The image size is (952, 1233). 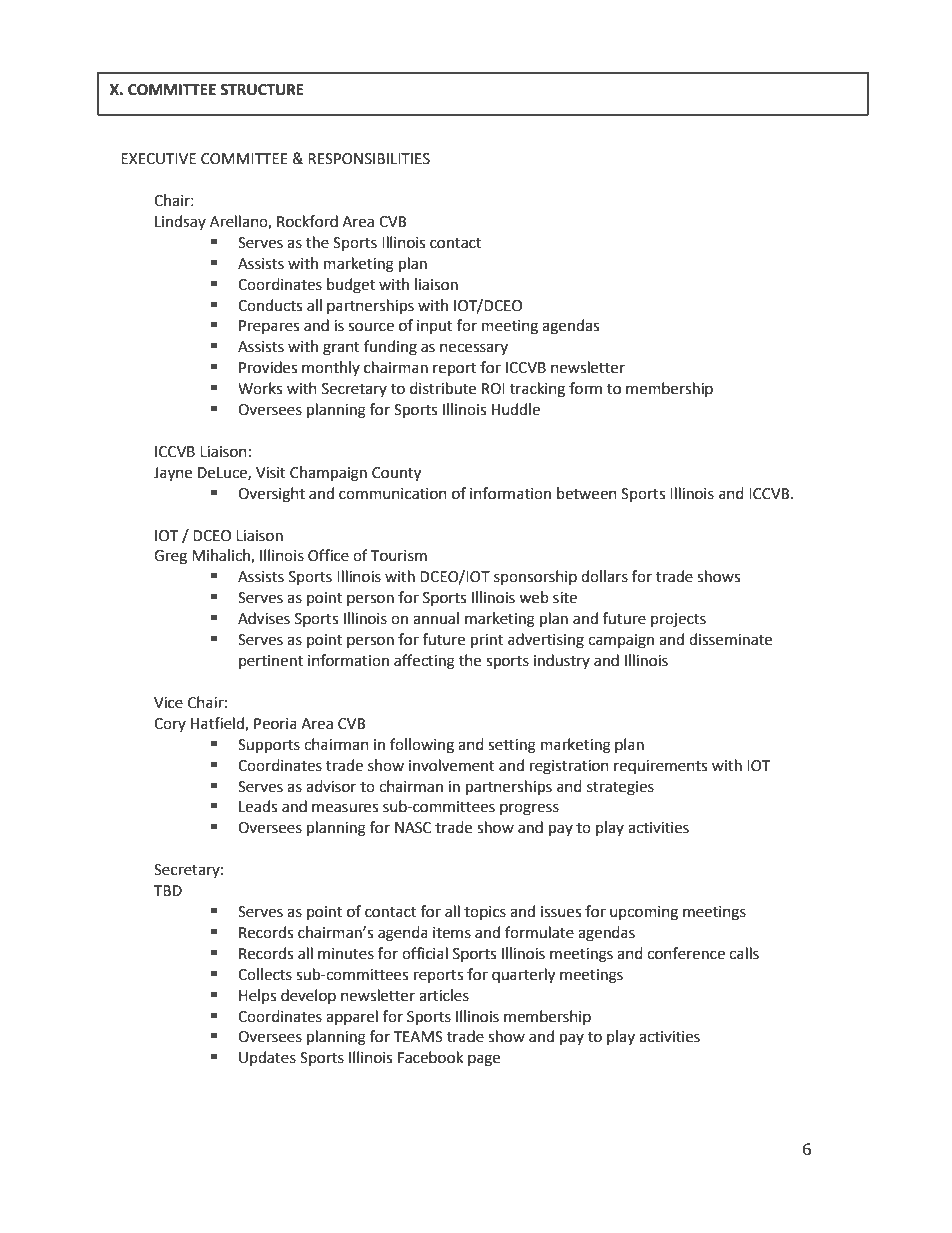 I want to click on Greg, so click(x=170, y=557).
